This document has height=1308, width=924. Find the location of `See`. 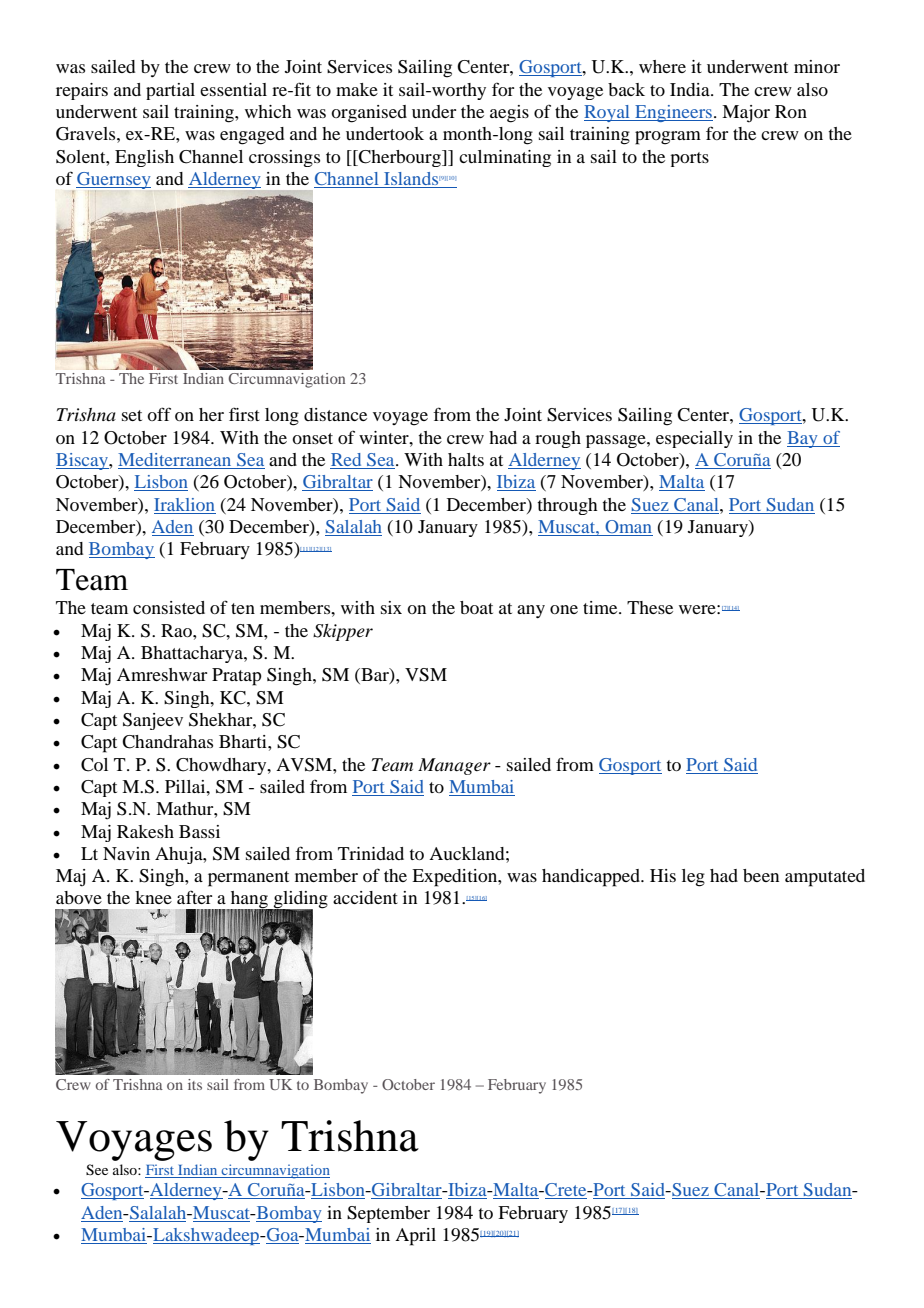

See is located at coordinates (97, 1170).
